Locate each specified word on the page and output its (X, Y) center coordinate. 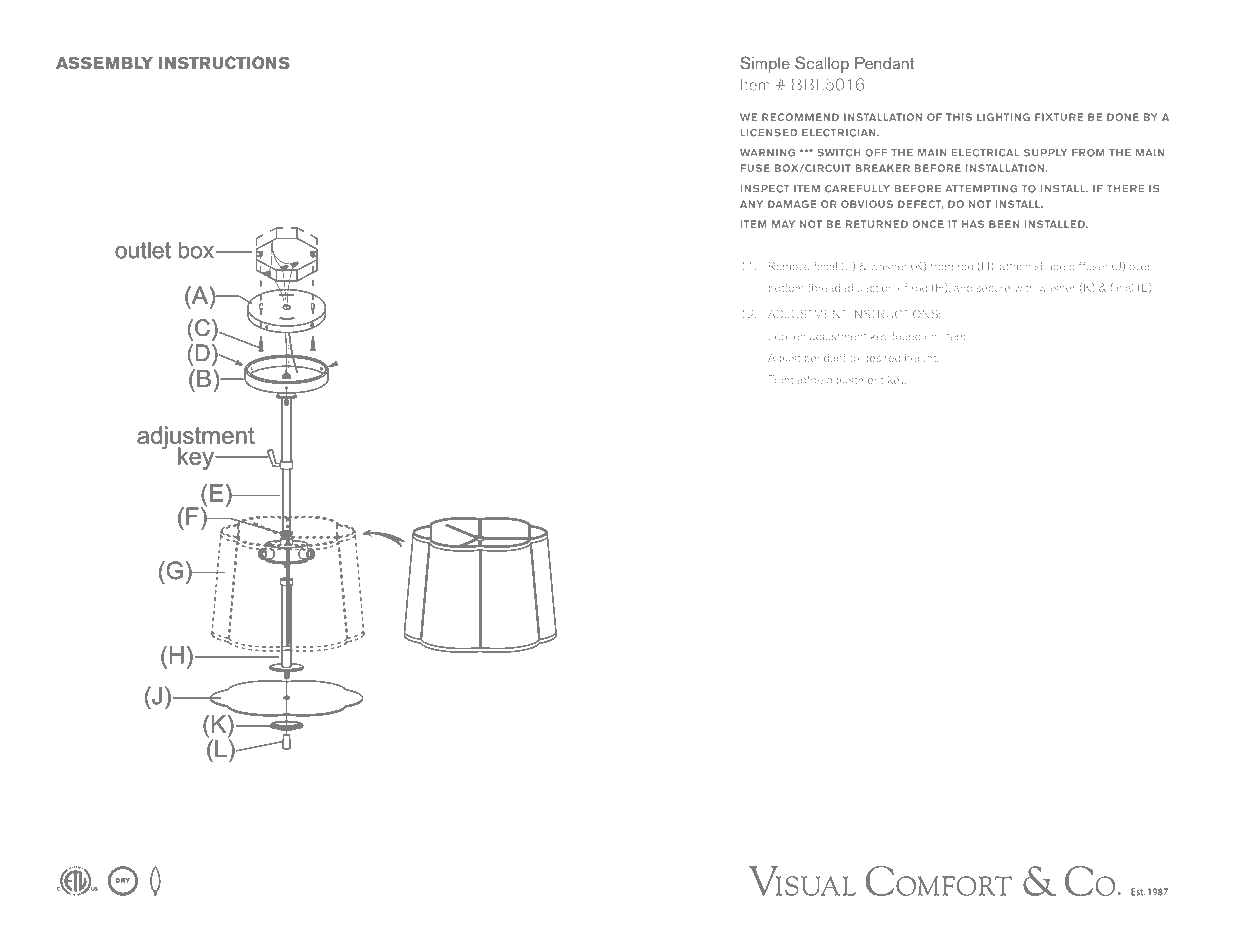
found (906, 336)
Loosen (787, 336)
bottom (786, 288)
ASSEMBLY (104, 62)
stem (954, 337)
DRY (123, 880)
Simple (765, 64)
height (921, 359)
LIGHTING (1003, 117)
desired (881, 358)
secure (993, 289)
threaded (830, 287)
